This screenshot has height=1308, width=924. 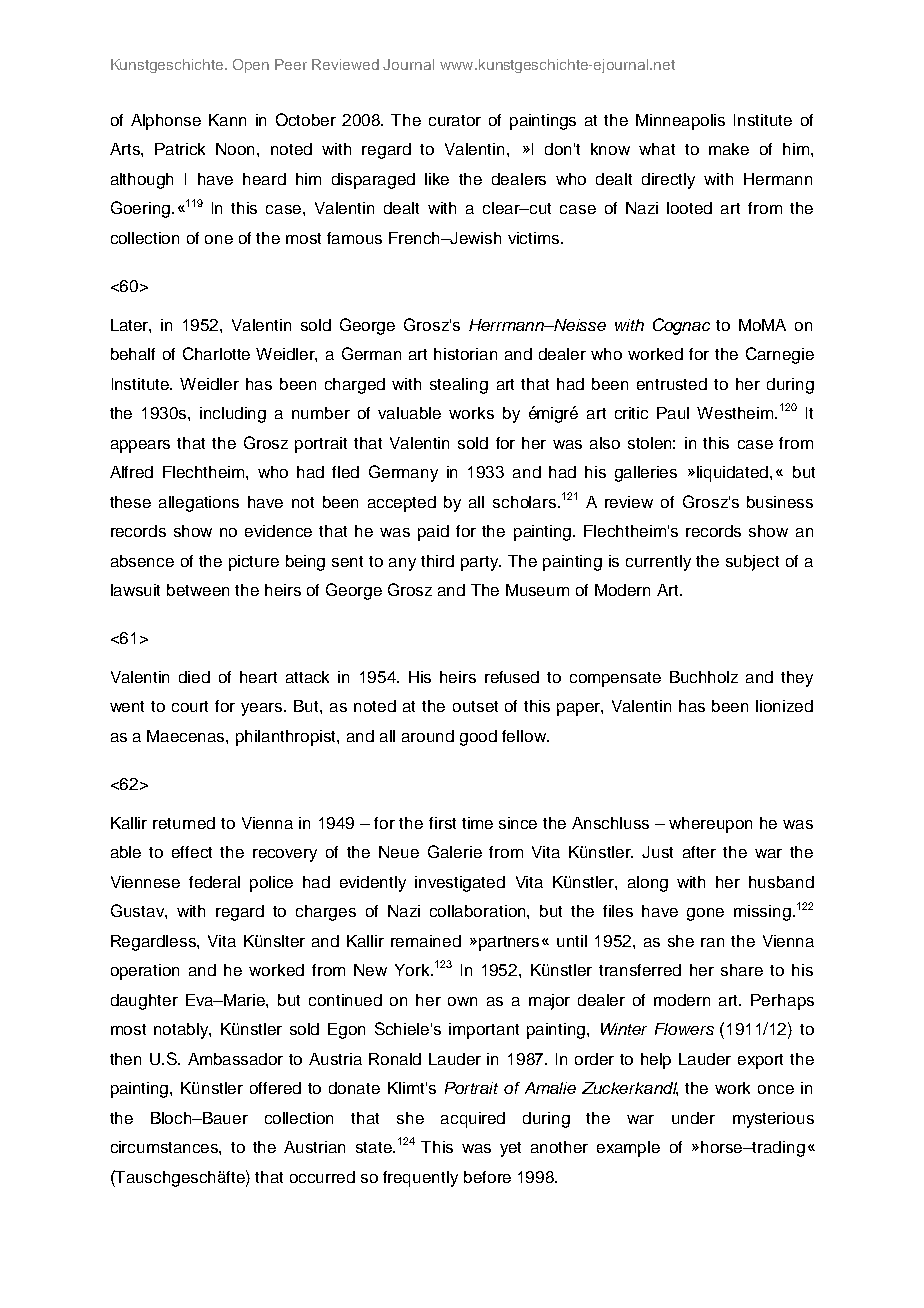 What do you see at coordinates (275, 1088) in the screenshot?
I see `offered` at bounding box center [275, 1088].
